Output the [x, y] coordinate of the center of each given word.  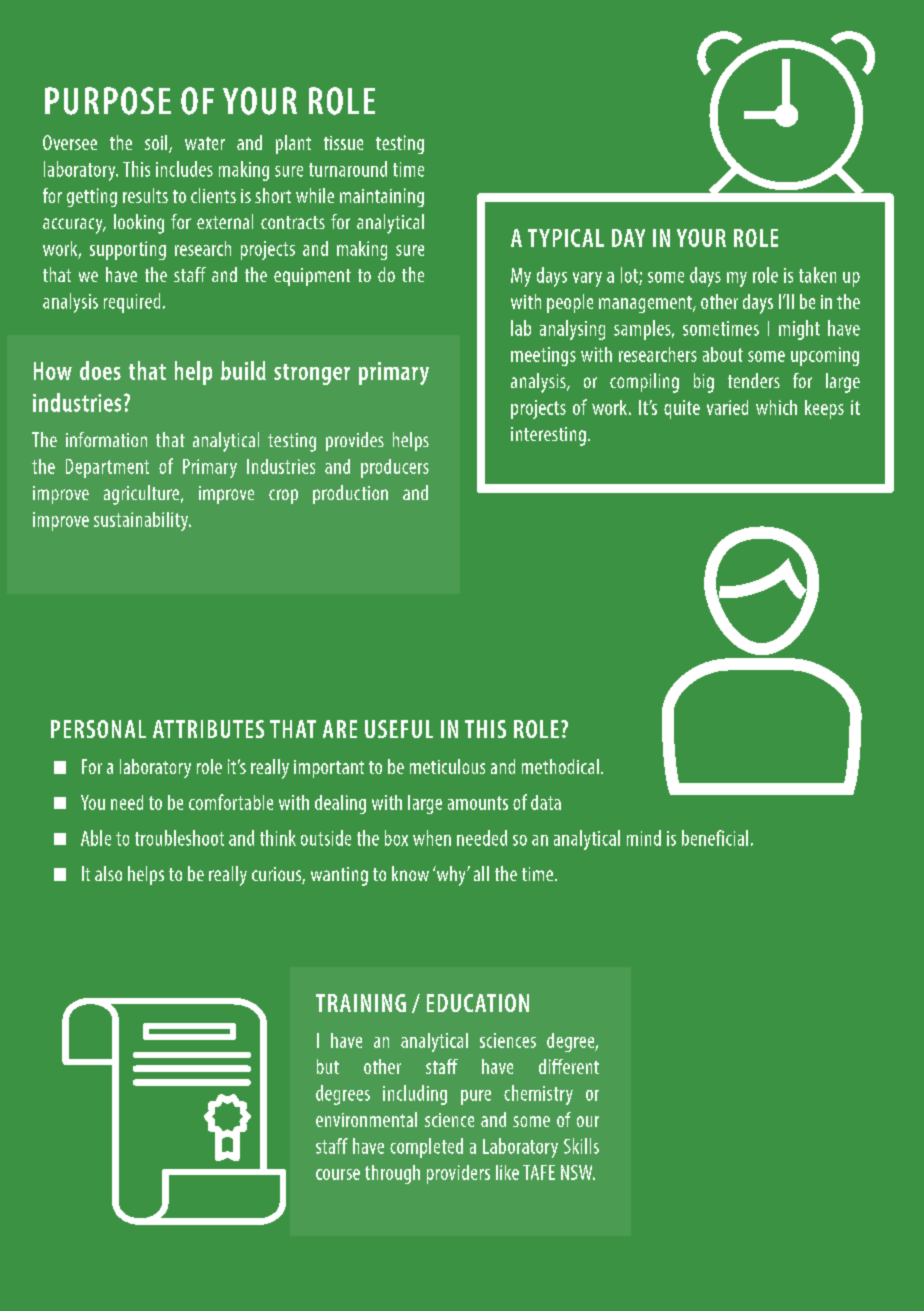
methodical [560, 766]
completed [426, 1148]
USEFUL [399, 729]
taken [817, 275]
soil [157, 144]
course [338, 1174]
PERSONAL [98, 729]
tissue [343, 143]
